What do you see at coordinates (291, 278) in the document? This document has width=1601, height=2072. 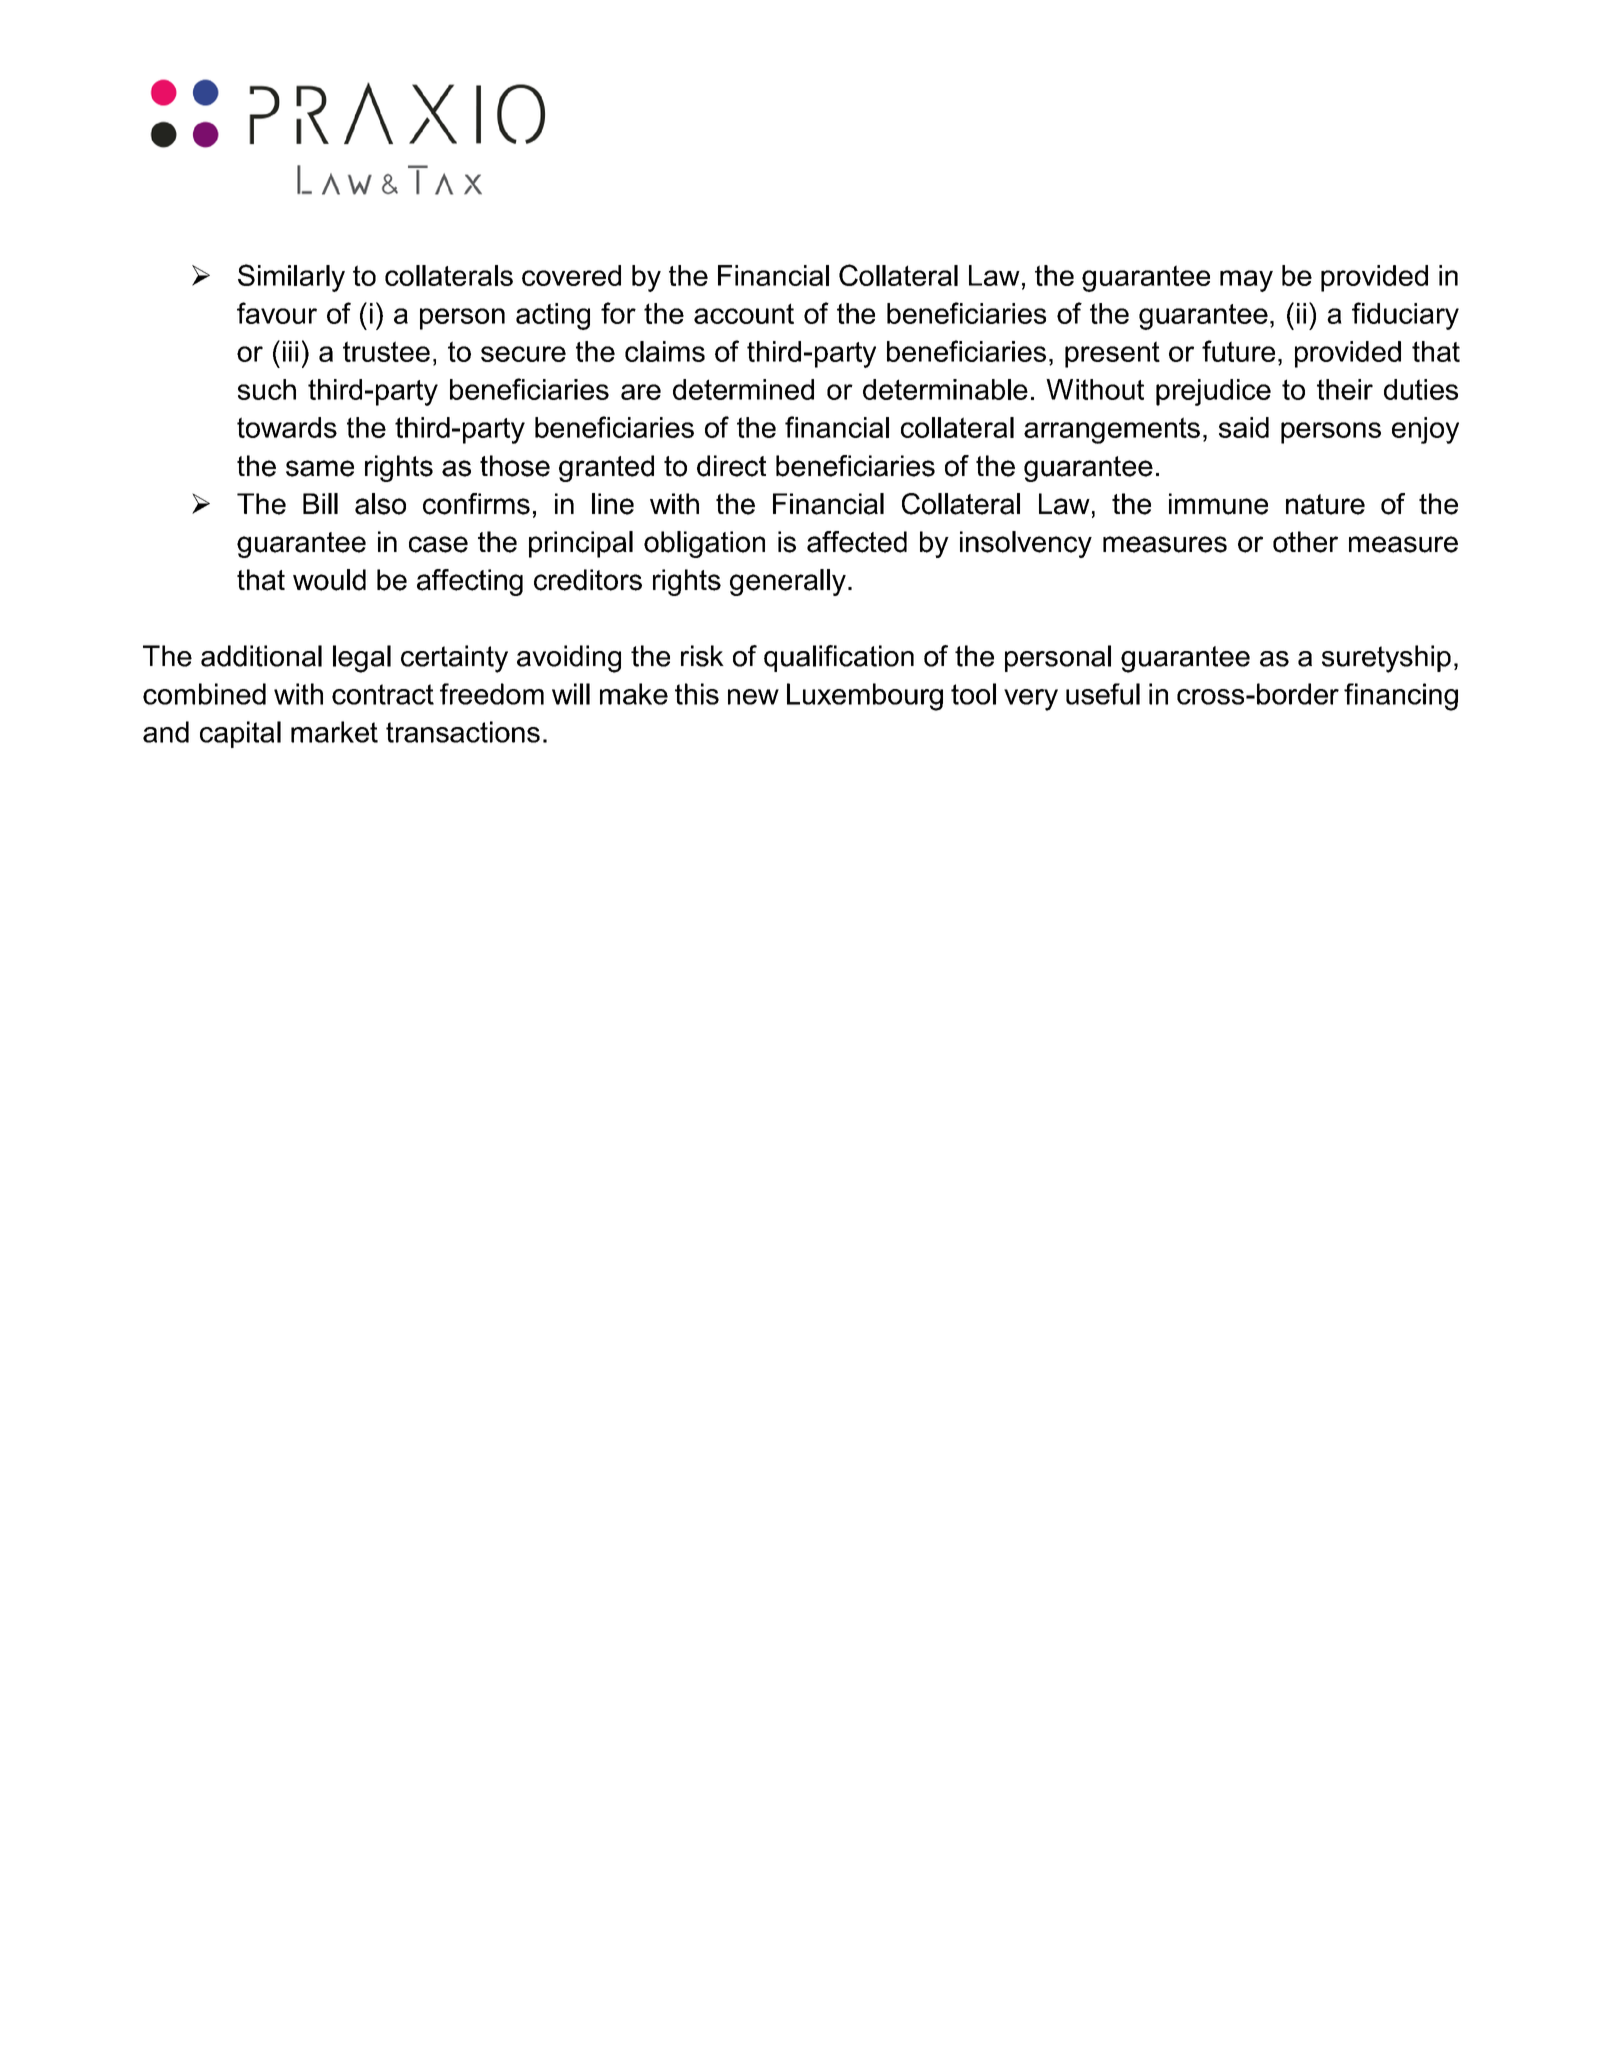 I see `Similarly` at bounding box center [291, 278].
